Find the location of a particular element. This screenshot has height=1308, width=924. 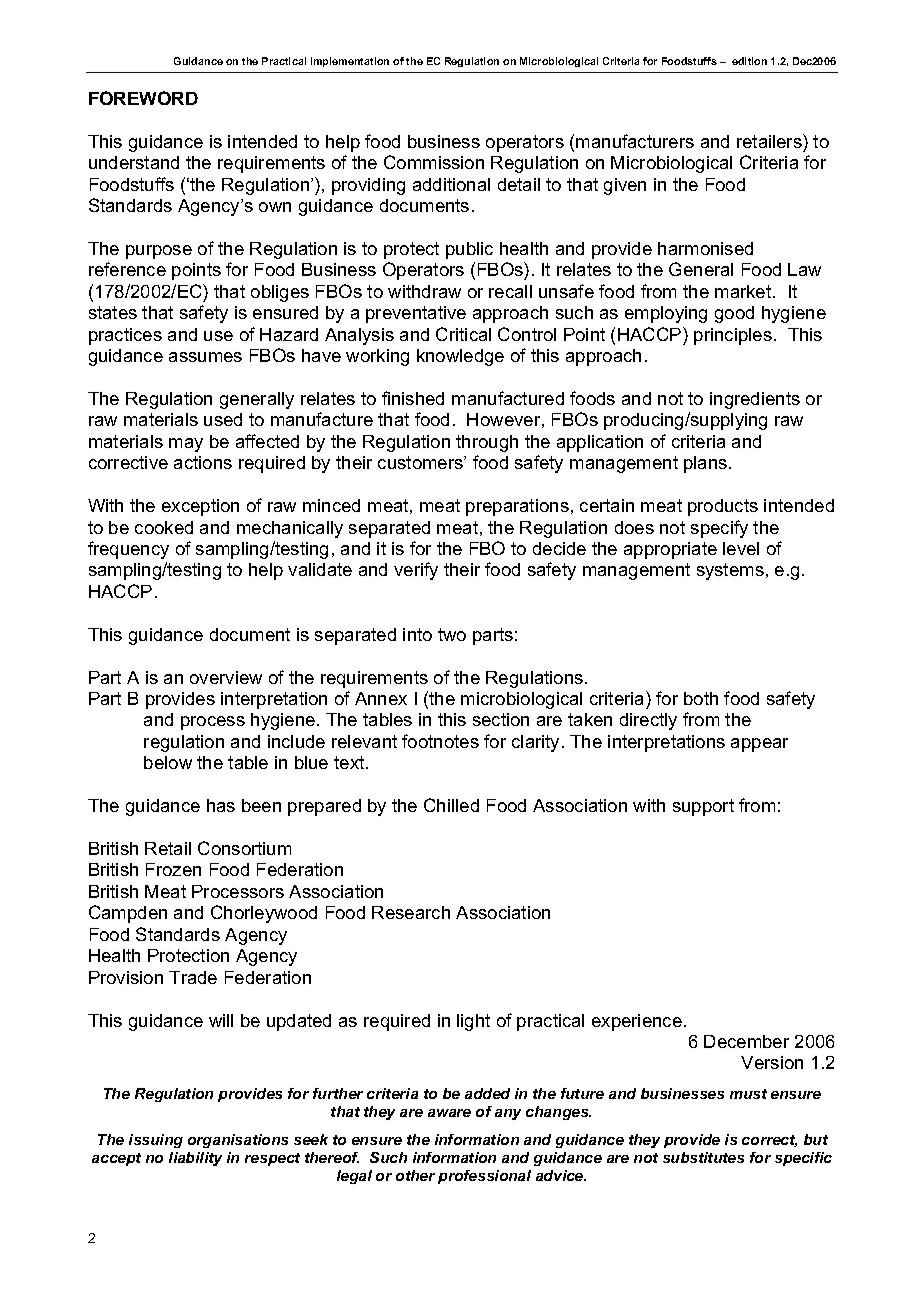

FOREWORD is located at coordinates (143, 98).
